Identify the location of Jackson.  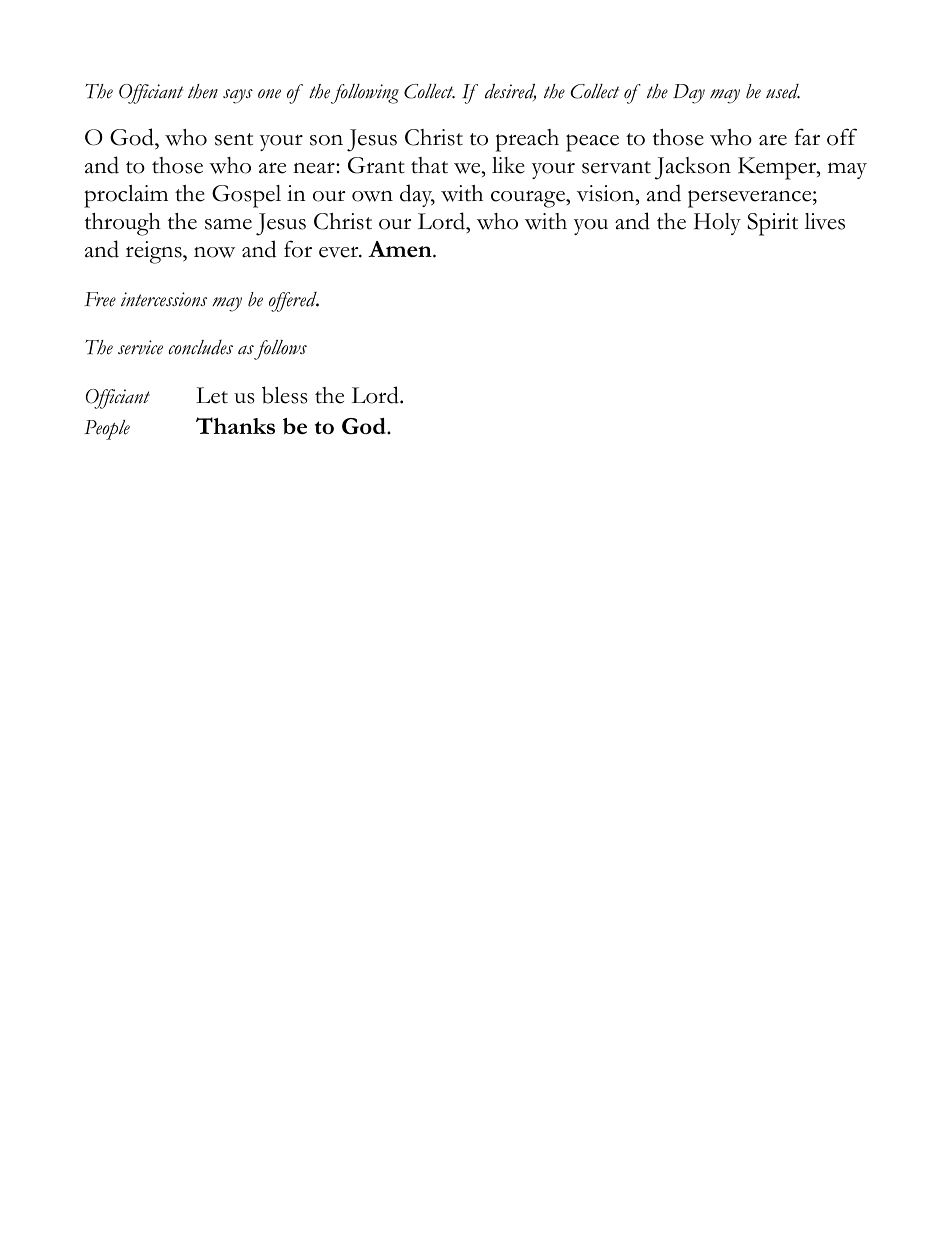
(693, 168).
